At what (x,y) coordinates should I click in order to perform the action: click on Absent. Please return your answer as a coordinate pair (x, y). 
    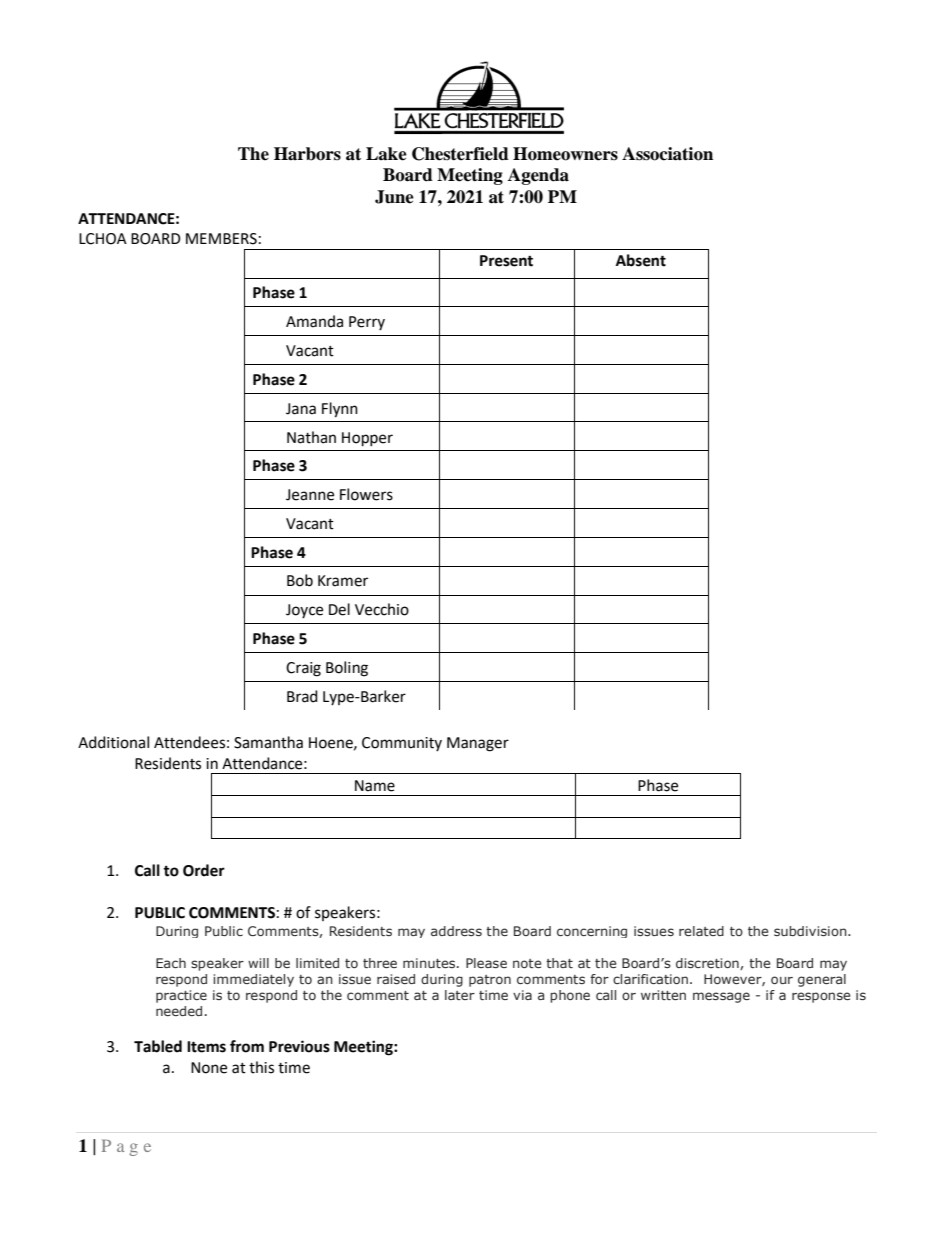
    Looking at the image, I should click on (641, 260).
